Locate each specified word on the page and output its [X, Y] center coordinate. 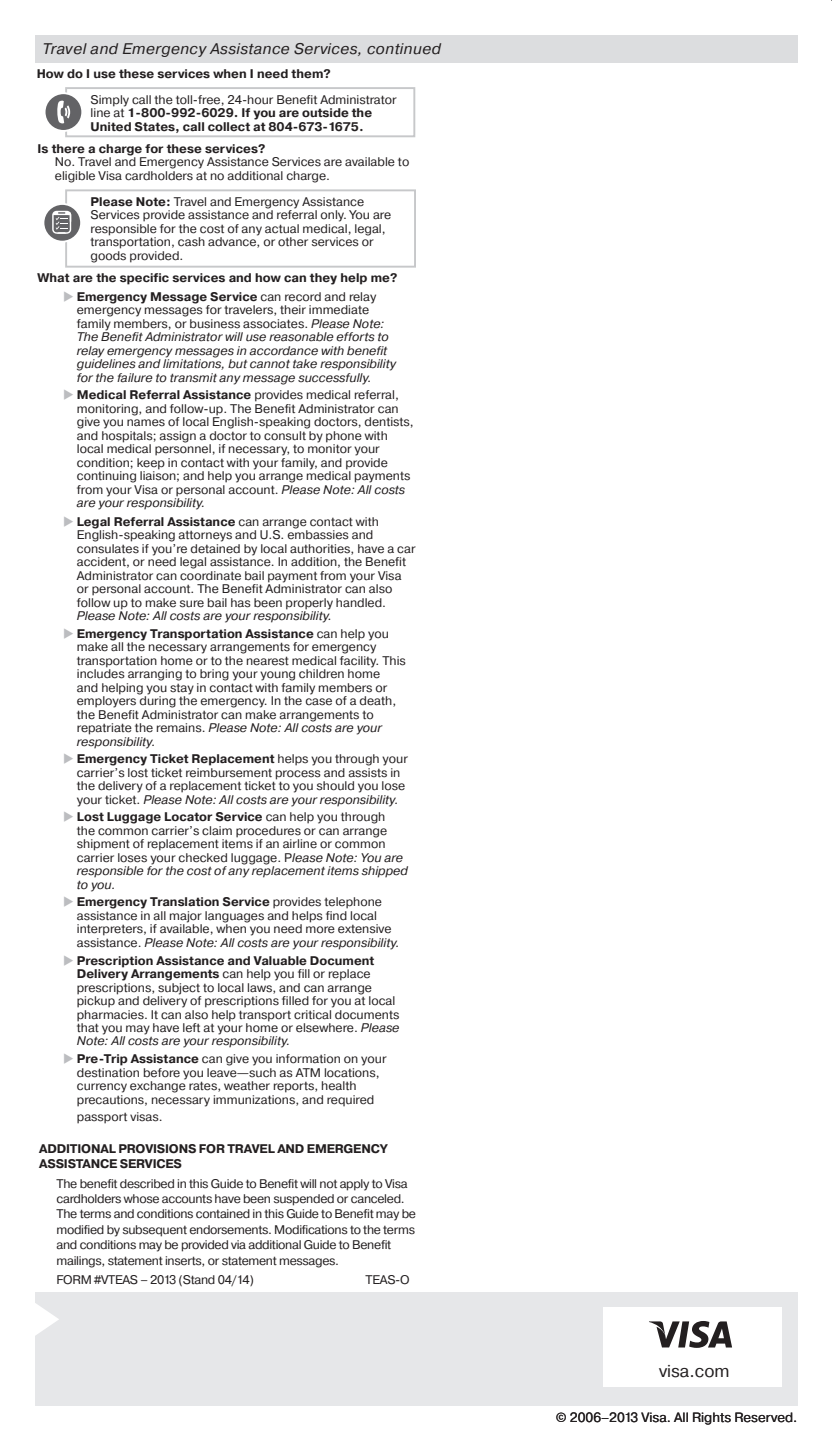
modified [80, 1230]
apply [354, 1185]
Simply [110, 102]
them [308, 74]
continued [404, 49]
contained [223, 1214]
